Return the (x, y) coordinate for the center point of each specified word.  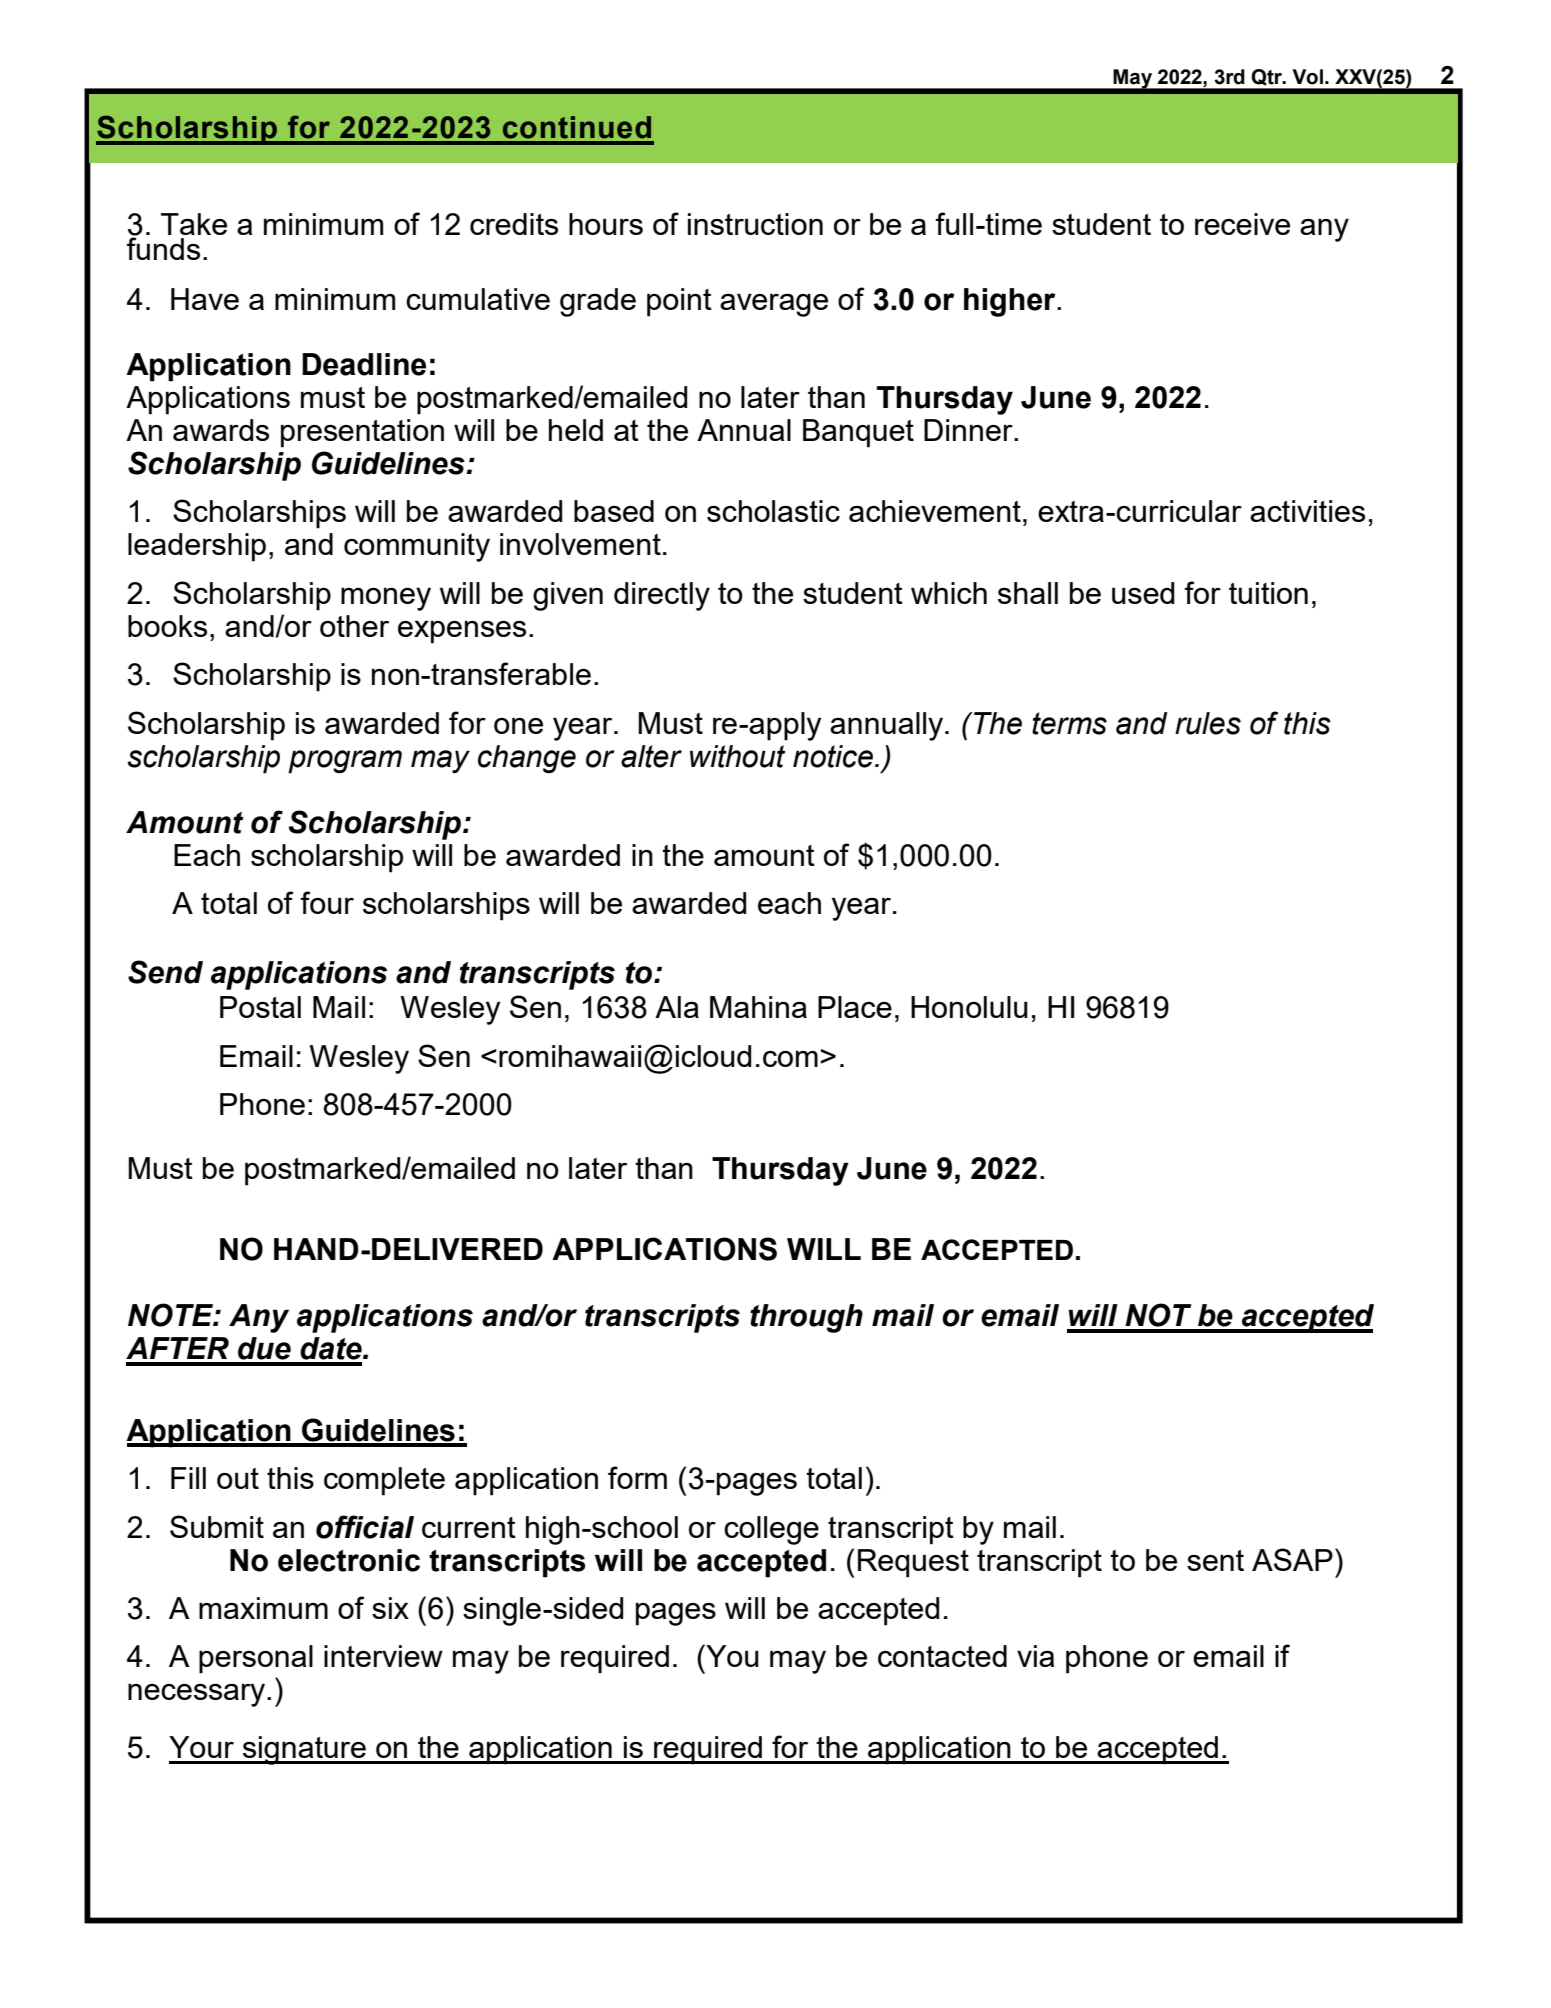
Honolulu (969, 1007)
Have (205, 299)
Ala (677, 1007)
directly (662, 596)
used (1143, 593)
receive (1242, 224)
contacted (942, 1656)
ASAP (1292, 1559)
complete (384, 1481)
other (354, 626)
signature (304, 1750)
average (774, 305)
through (806, 1318)
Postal (260, 1007)
